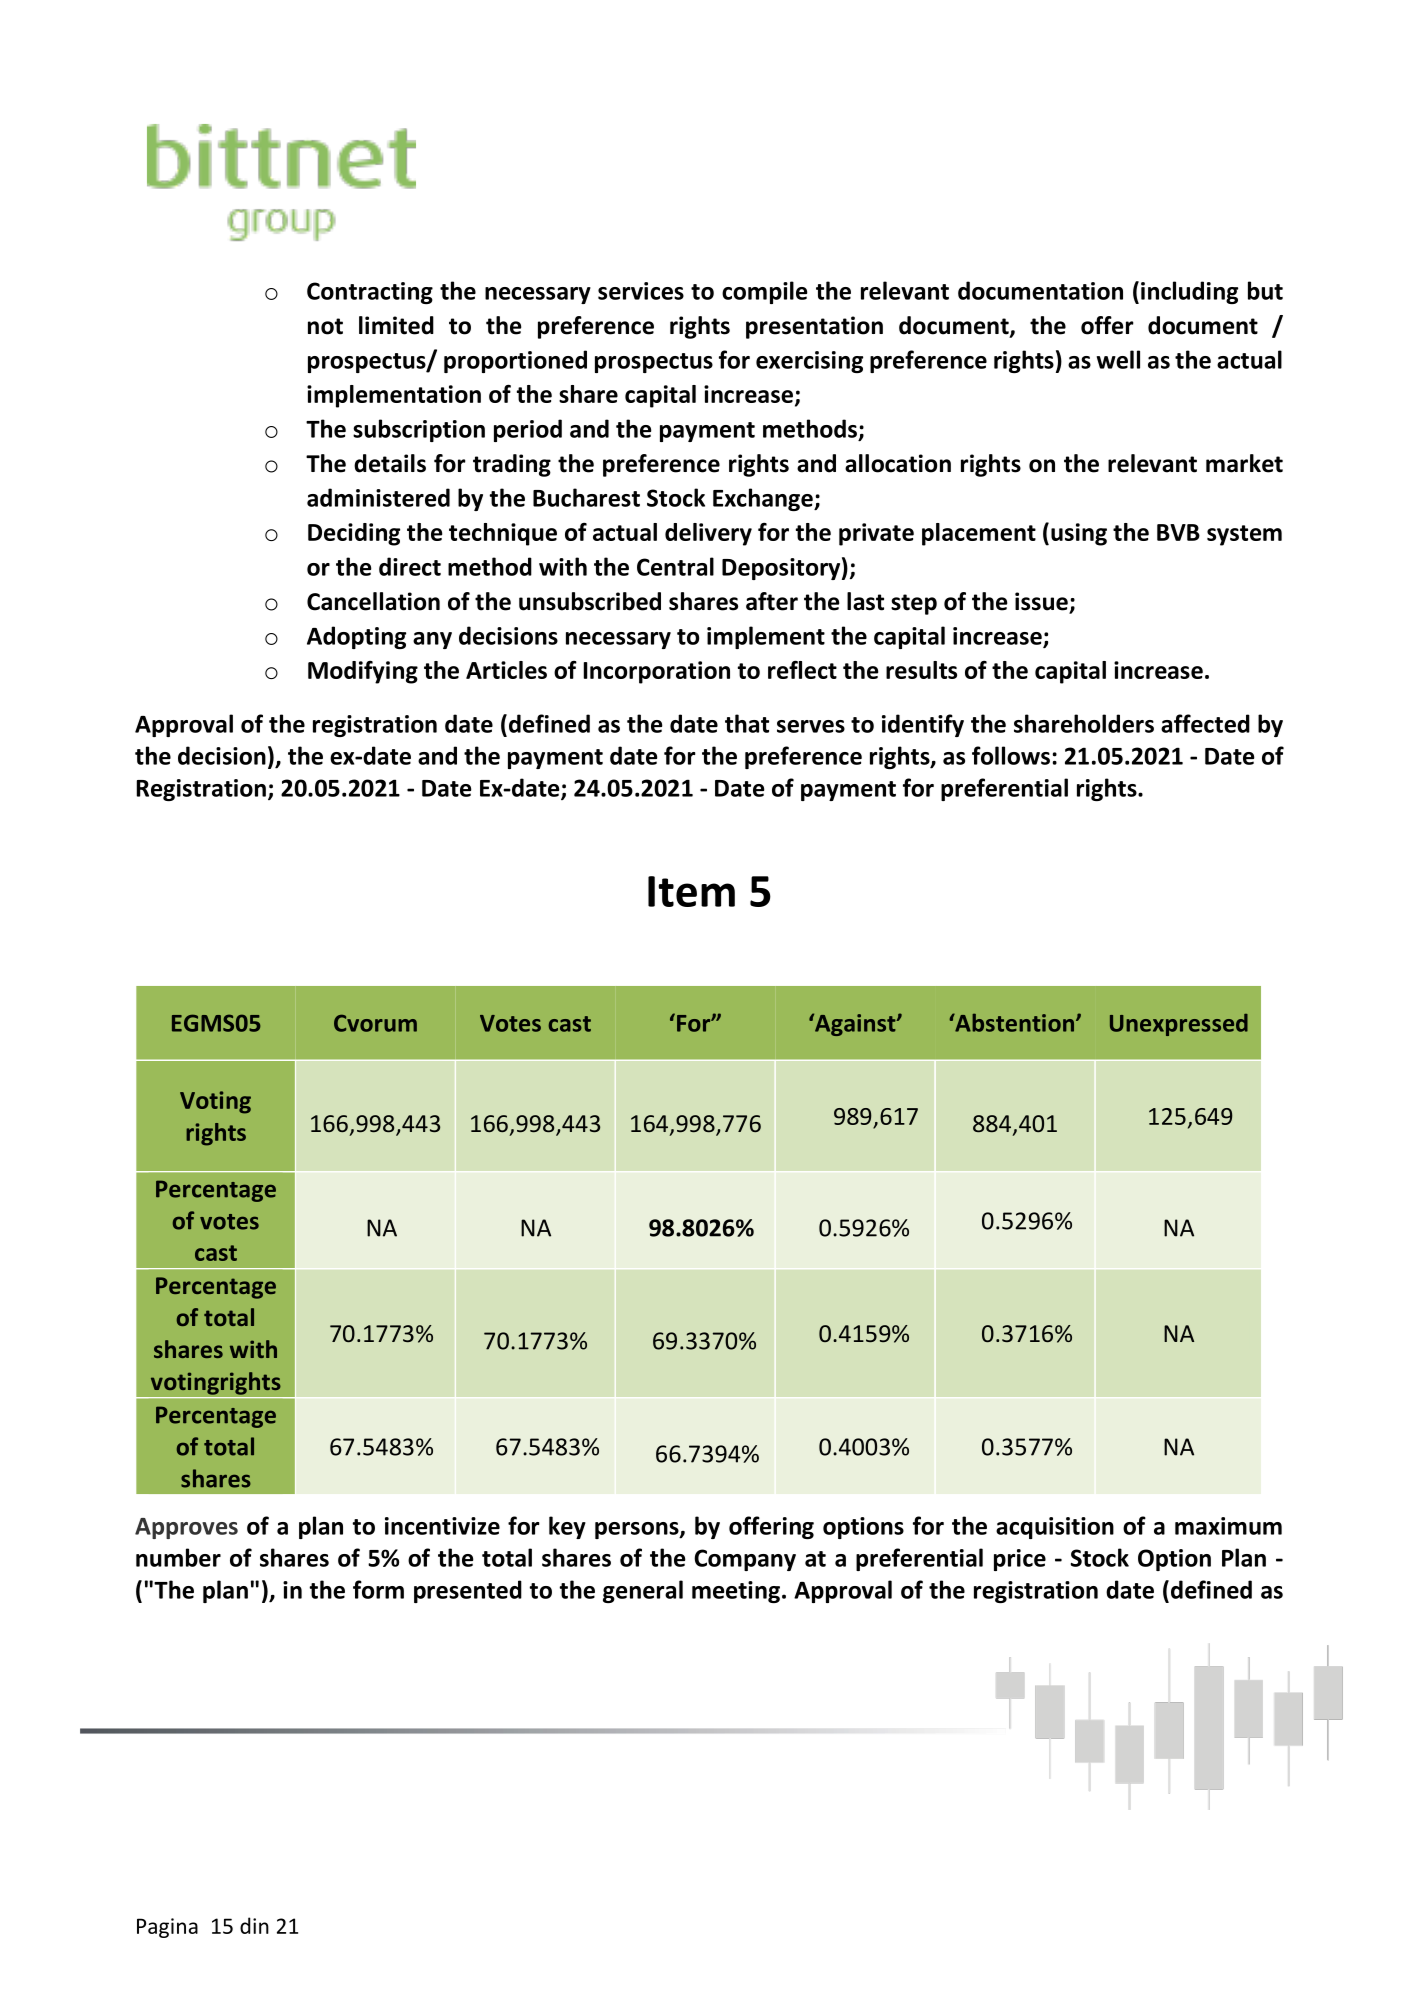 The width and height of the image is (1418, 2004). Describe the element at coordinates (736, 1592) in the image. I see `meeting` at that location.
